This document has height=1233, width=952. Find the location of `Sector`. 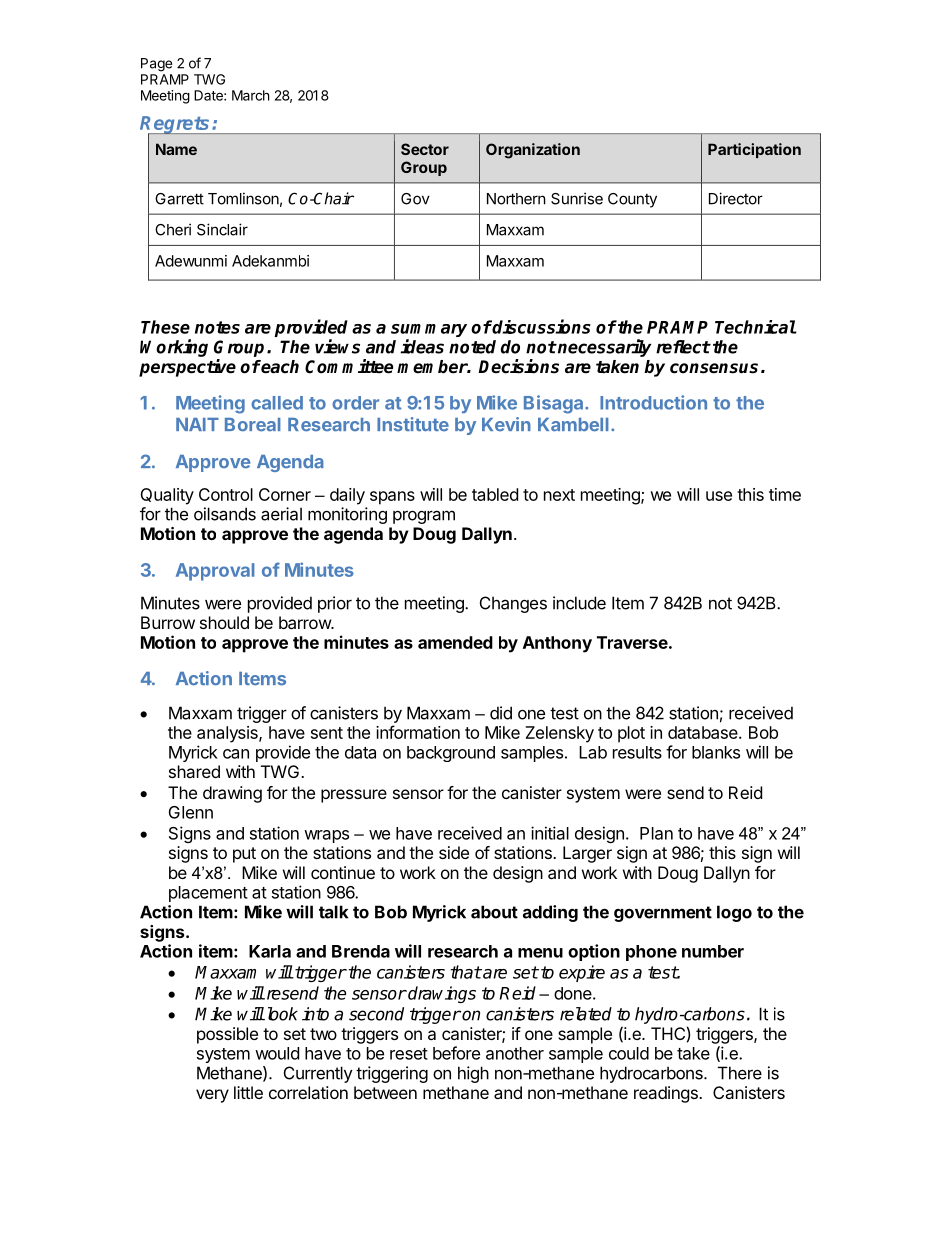

Sector is located at coordinates (425, 149).
